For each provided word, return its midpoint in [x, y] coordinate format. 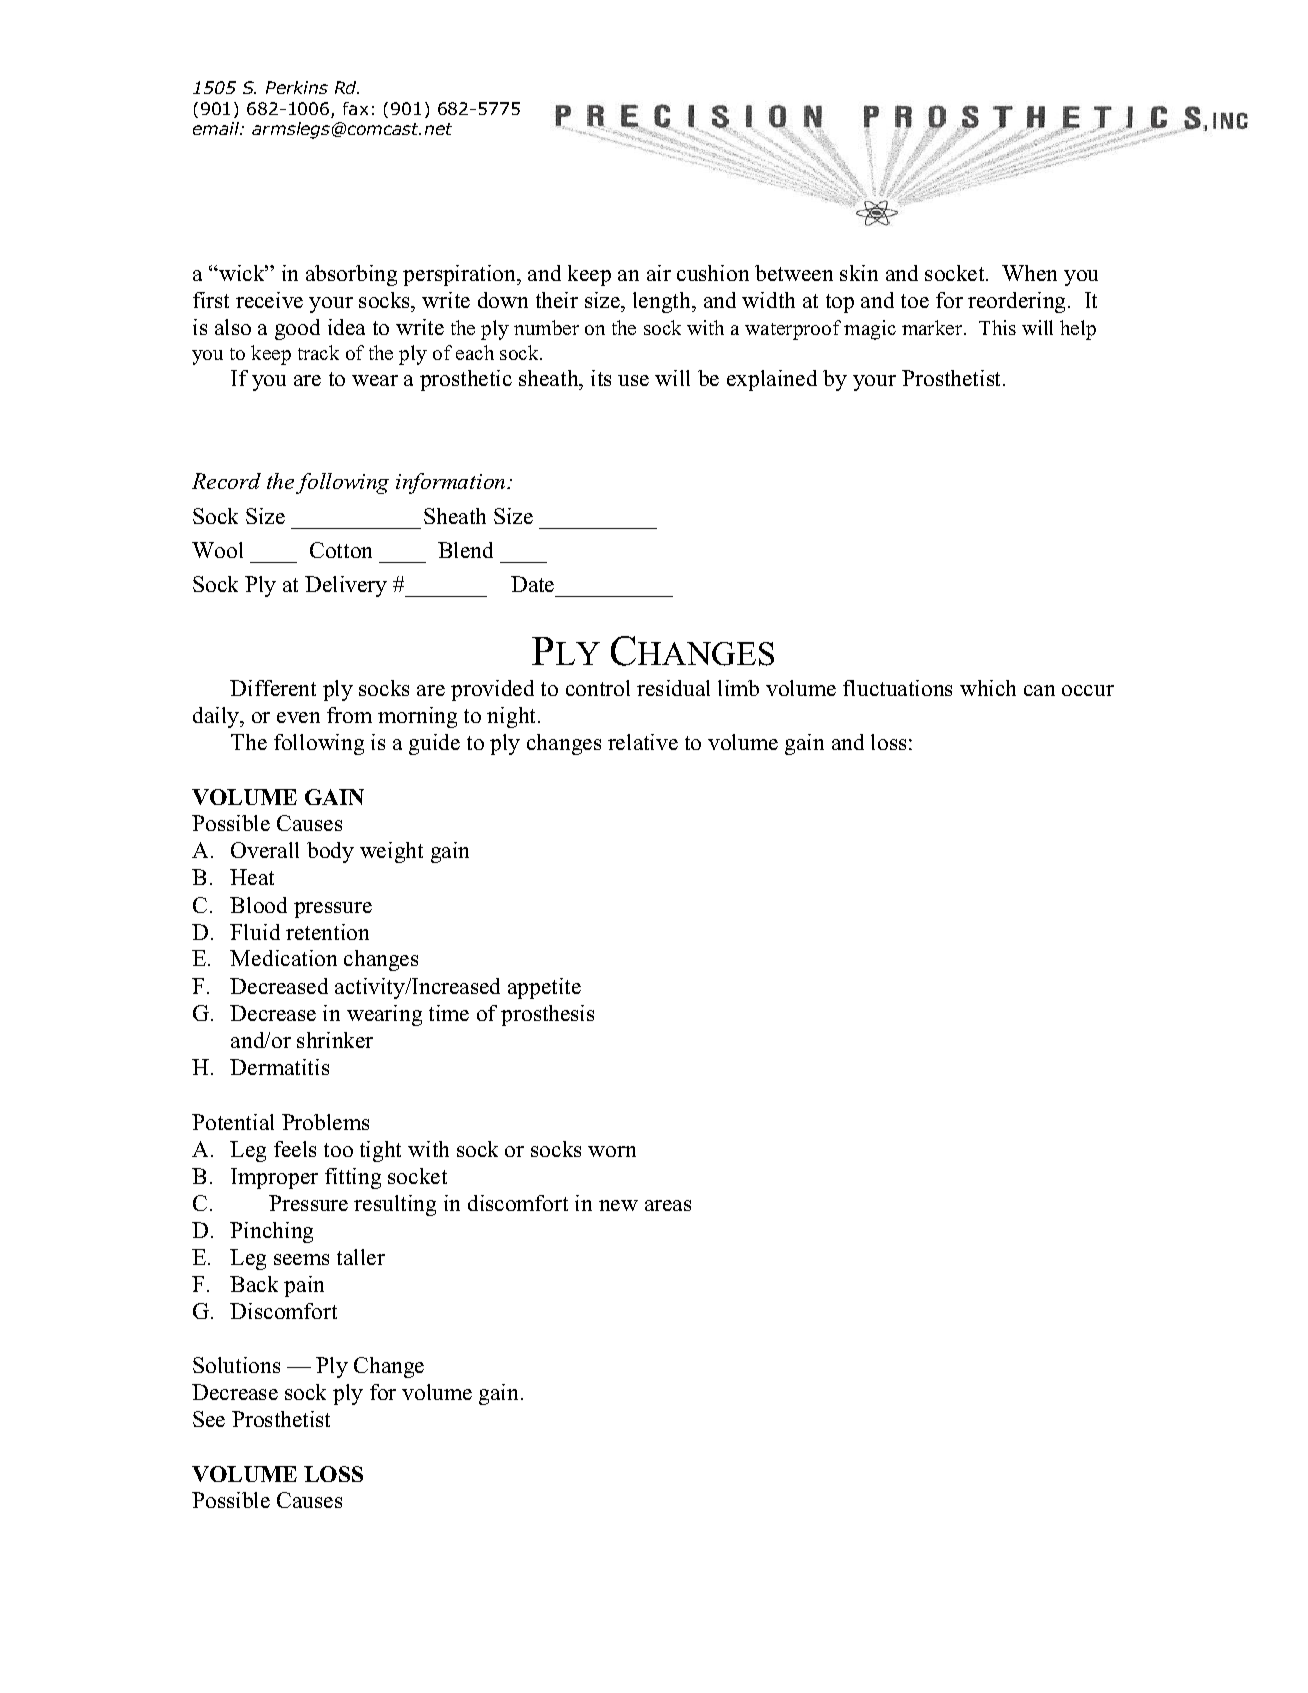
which [988, 688]
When [1029, 273]
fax [355, 108]
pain [304, 1286]
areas [668, 1205]
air [659, 273]
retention [327, 932]
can [1039, 690]
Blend [465, 550]
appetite [544, 988]
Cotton [341, 550]
